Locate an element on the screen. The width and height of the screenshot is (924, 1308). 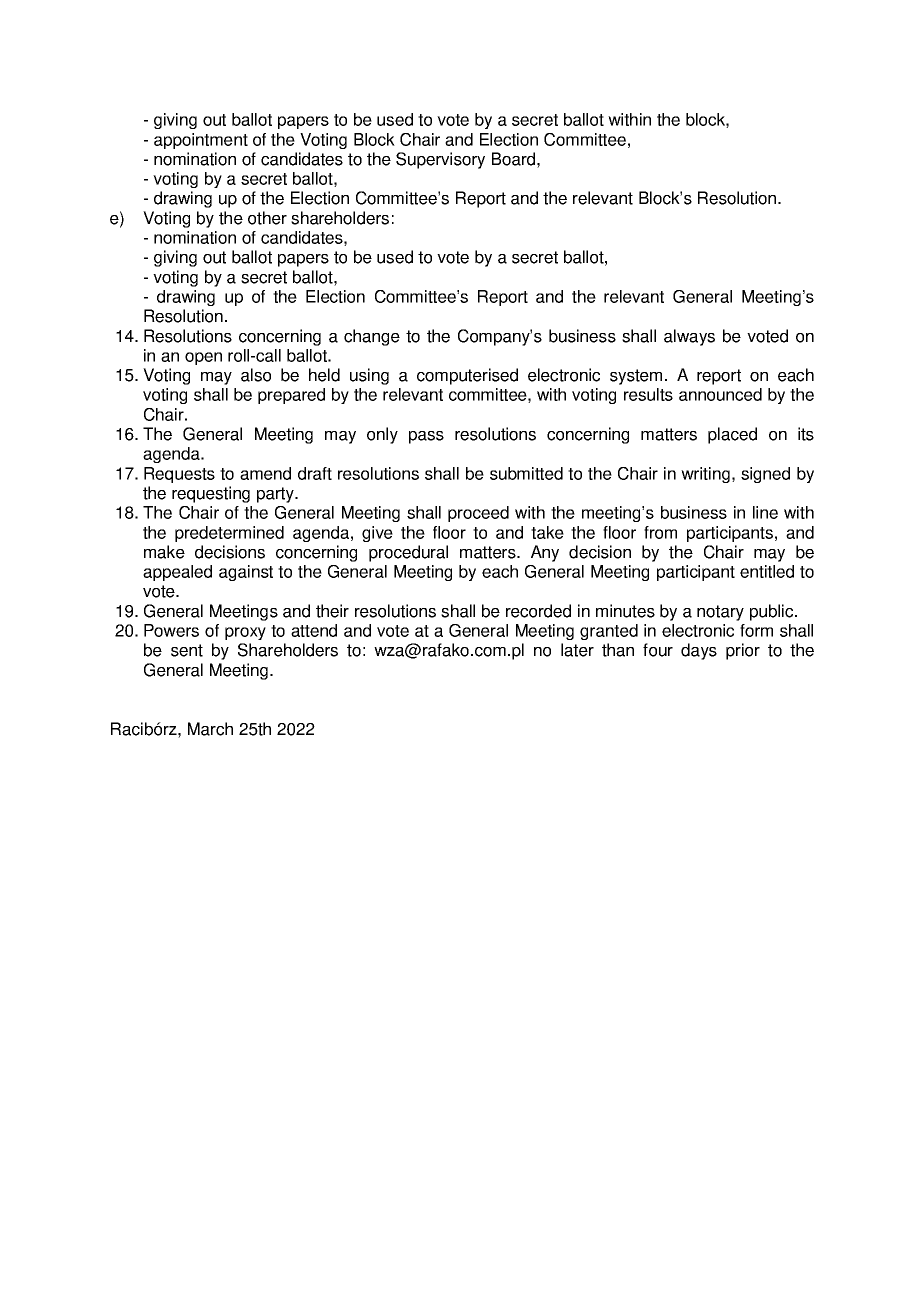
later is located at coordinates (577, 650).
